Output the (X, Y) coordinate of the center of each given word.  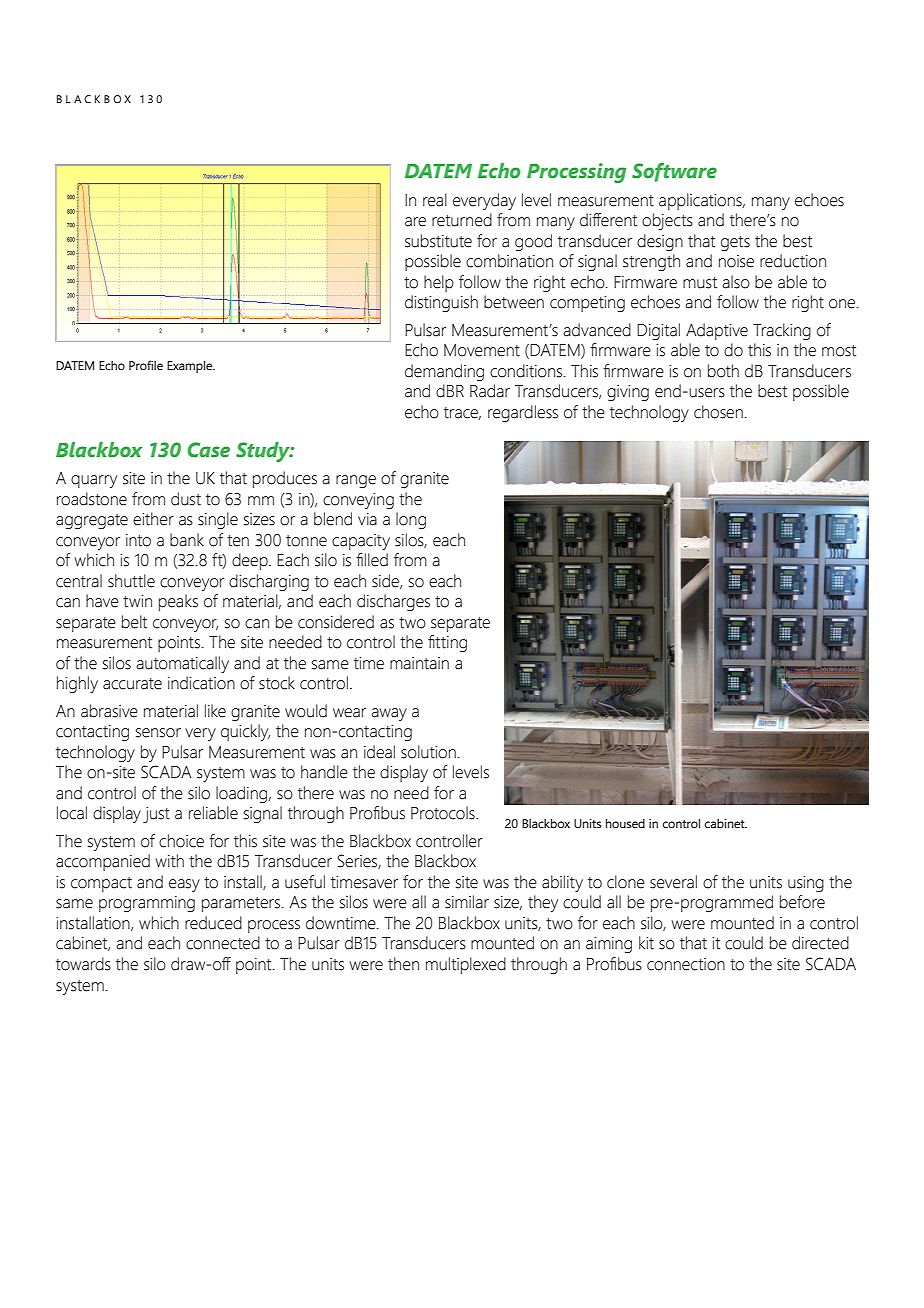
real (435, 200)
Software (674, 172)
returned (462, 220)
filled (372, 560)
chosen (718, 412)
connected (223, 943)
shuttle (131, 581)
